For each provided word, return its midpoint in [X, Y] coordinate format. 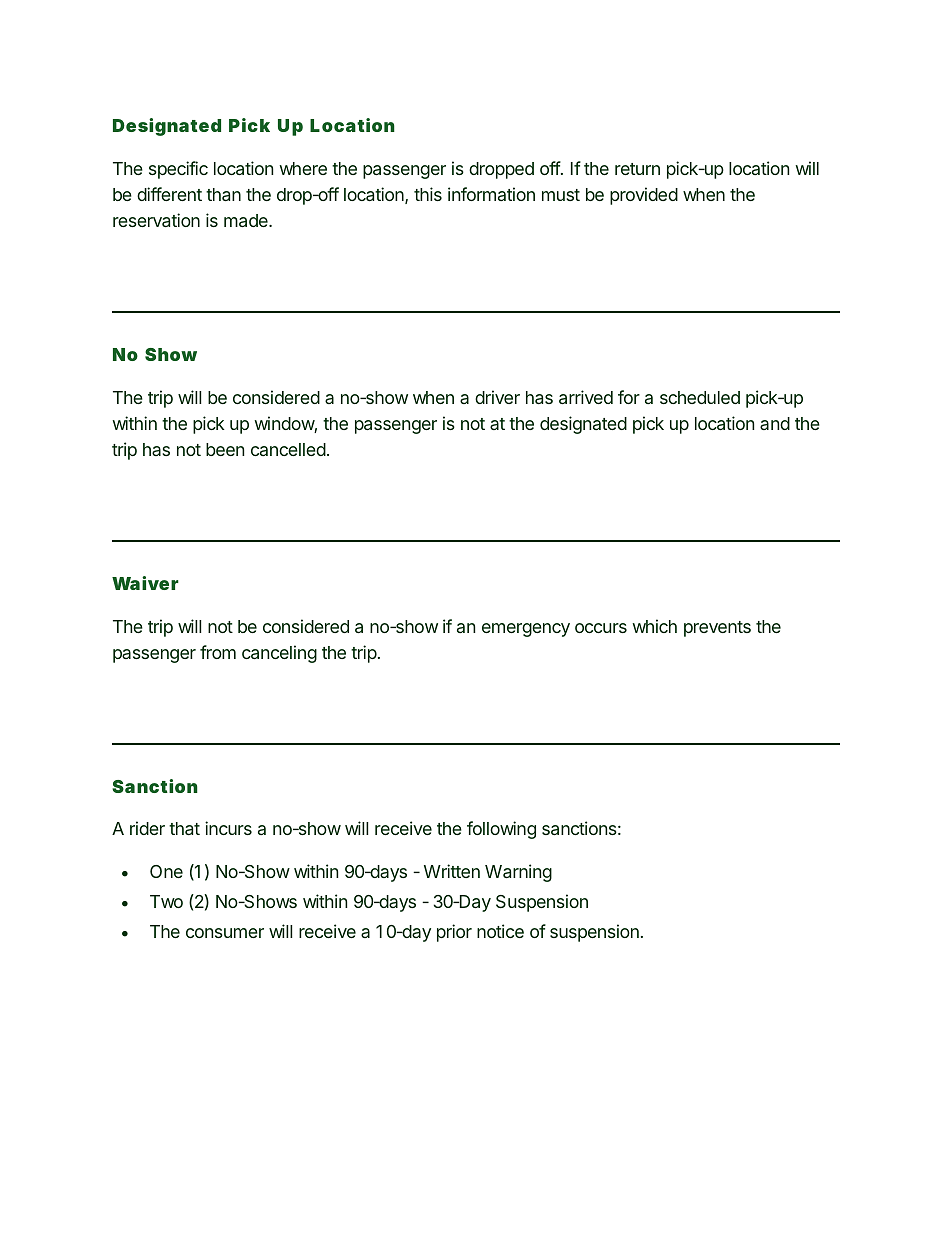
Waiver [145, 583]
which [654, 626]
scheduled [700, 397]
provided [644, 196]
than [223, 194]
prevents [717, 629]
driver [497, 397]
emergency [526, 630]
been [225, 449]
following [501, 830]
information [491, 194]
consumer [225, 933]
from [218, 652]
